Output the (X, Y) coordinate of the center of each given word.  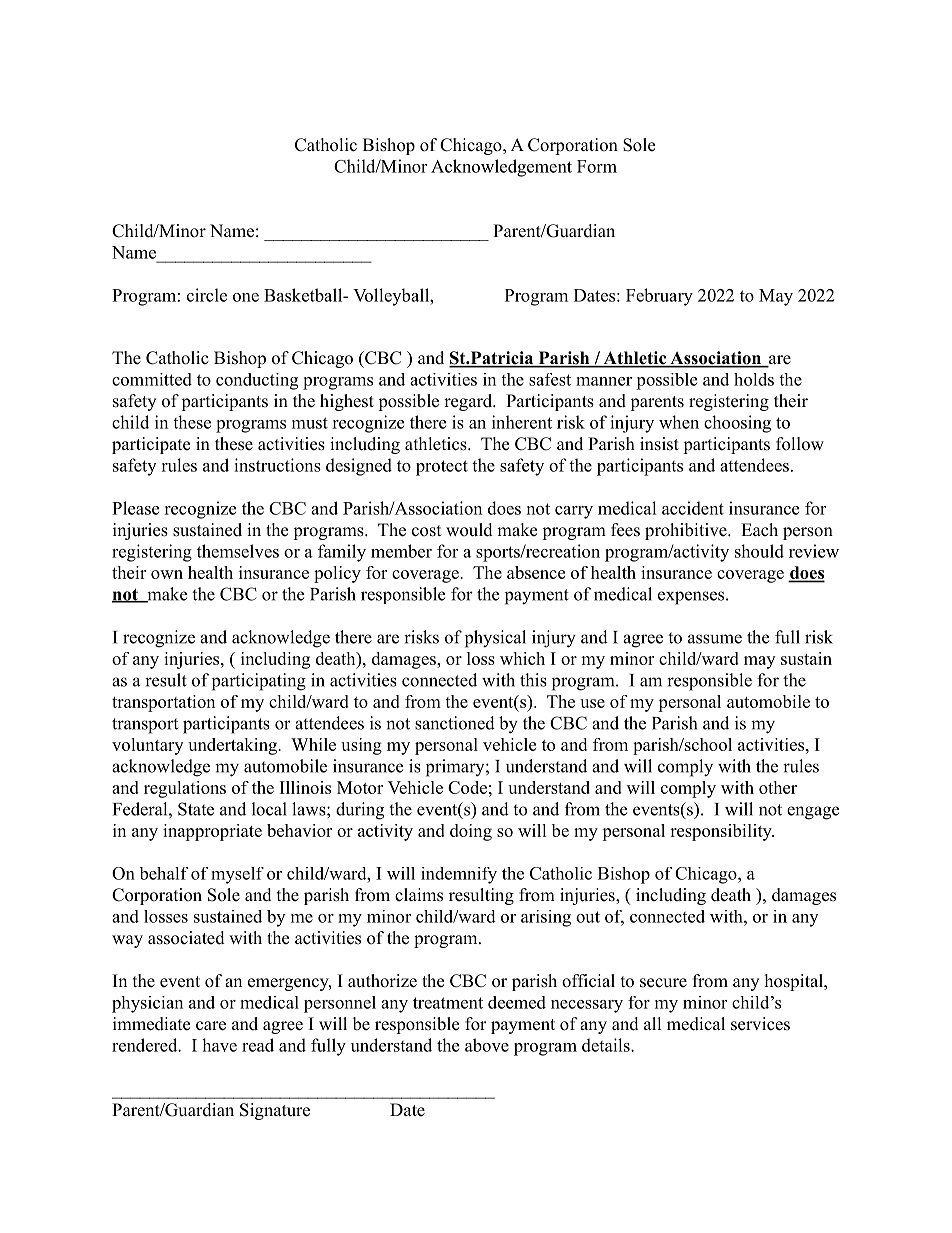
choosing (737, 424)
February (659, 297)
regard (469, 402)
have (219, 1045)
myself (237, 875)
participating (259, 682)
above (487, 1045)
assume (715, 639)
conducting (257, 381)
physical (495, 639)
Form (597, 166)
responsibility (722, 832)
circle (207, 295)
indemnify (459, 875)
